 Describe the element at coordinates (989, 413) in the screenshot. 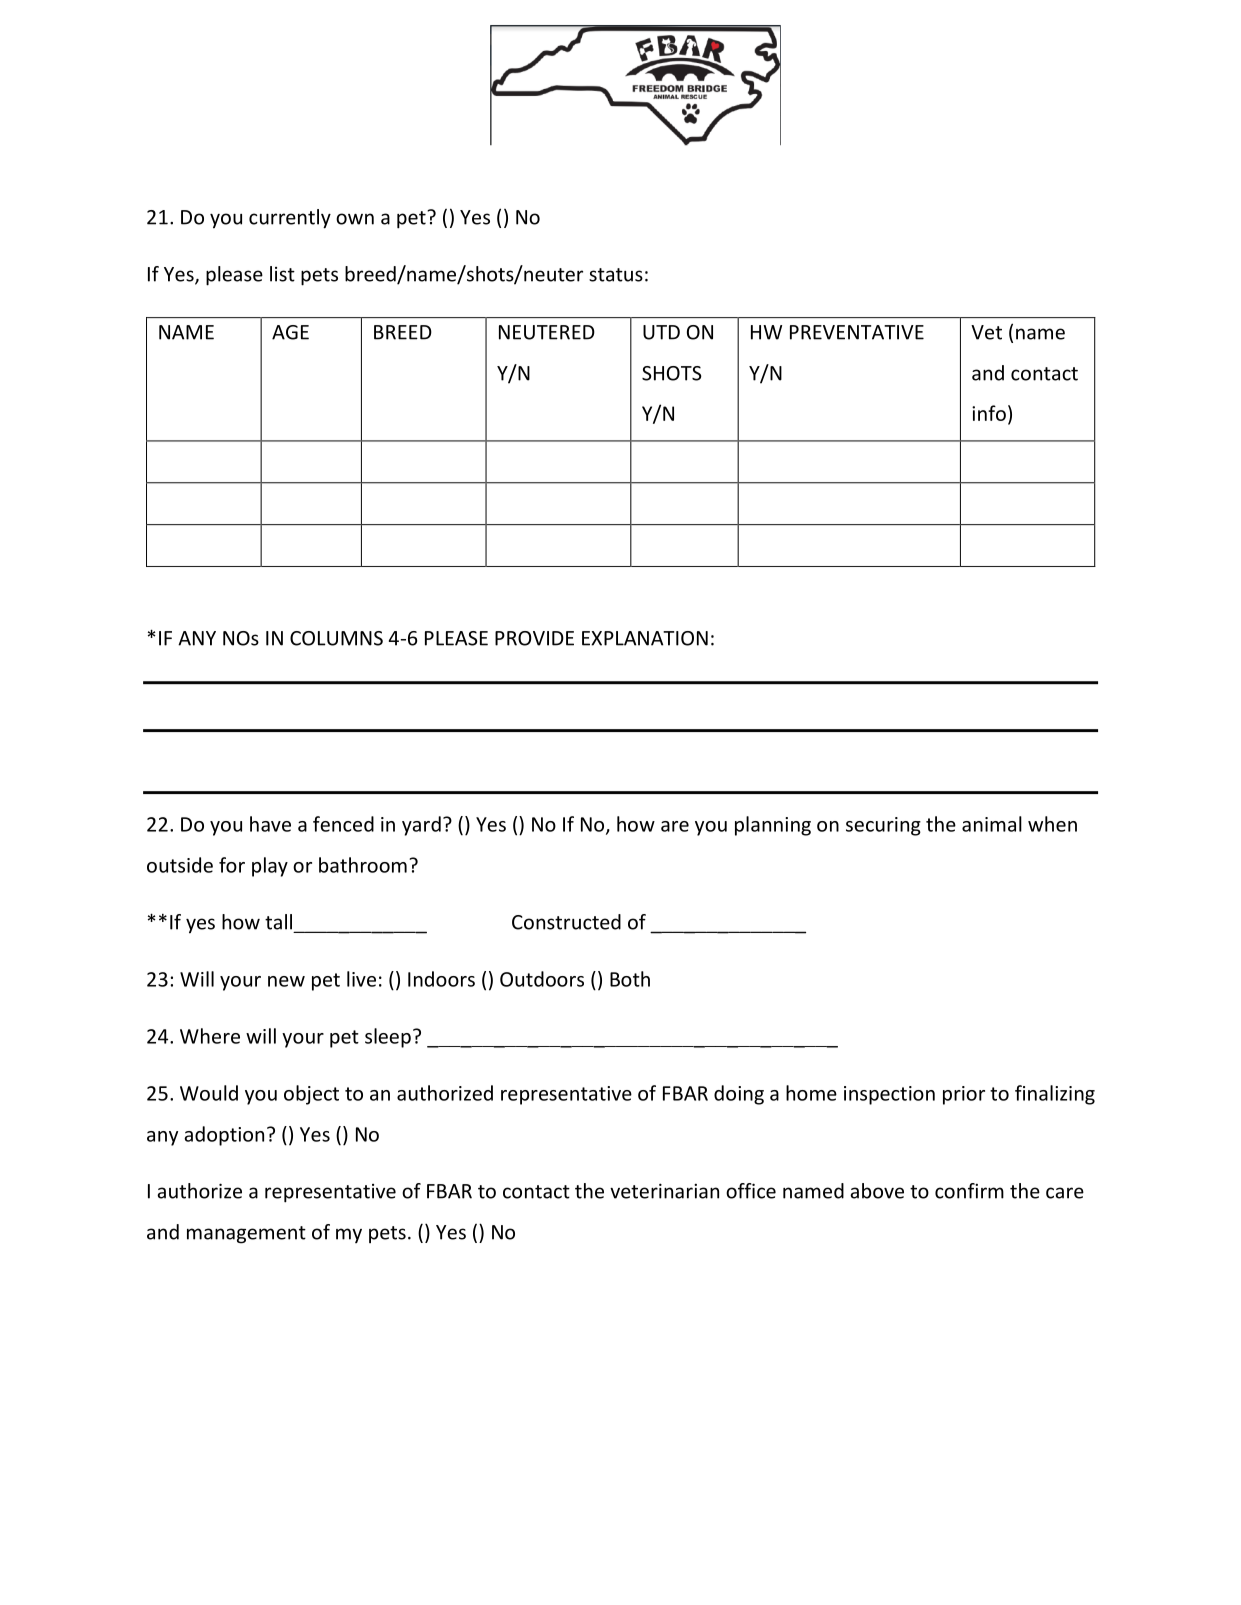

I see `info` at that location.
